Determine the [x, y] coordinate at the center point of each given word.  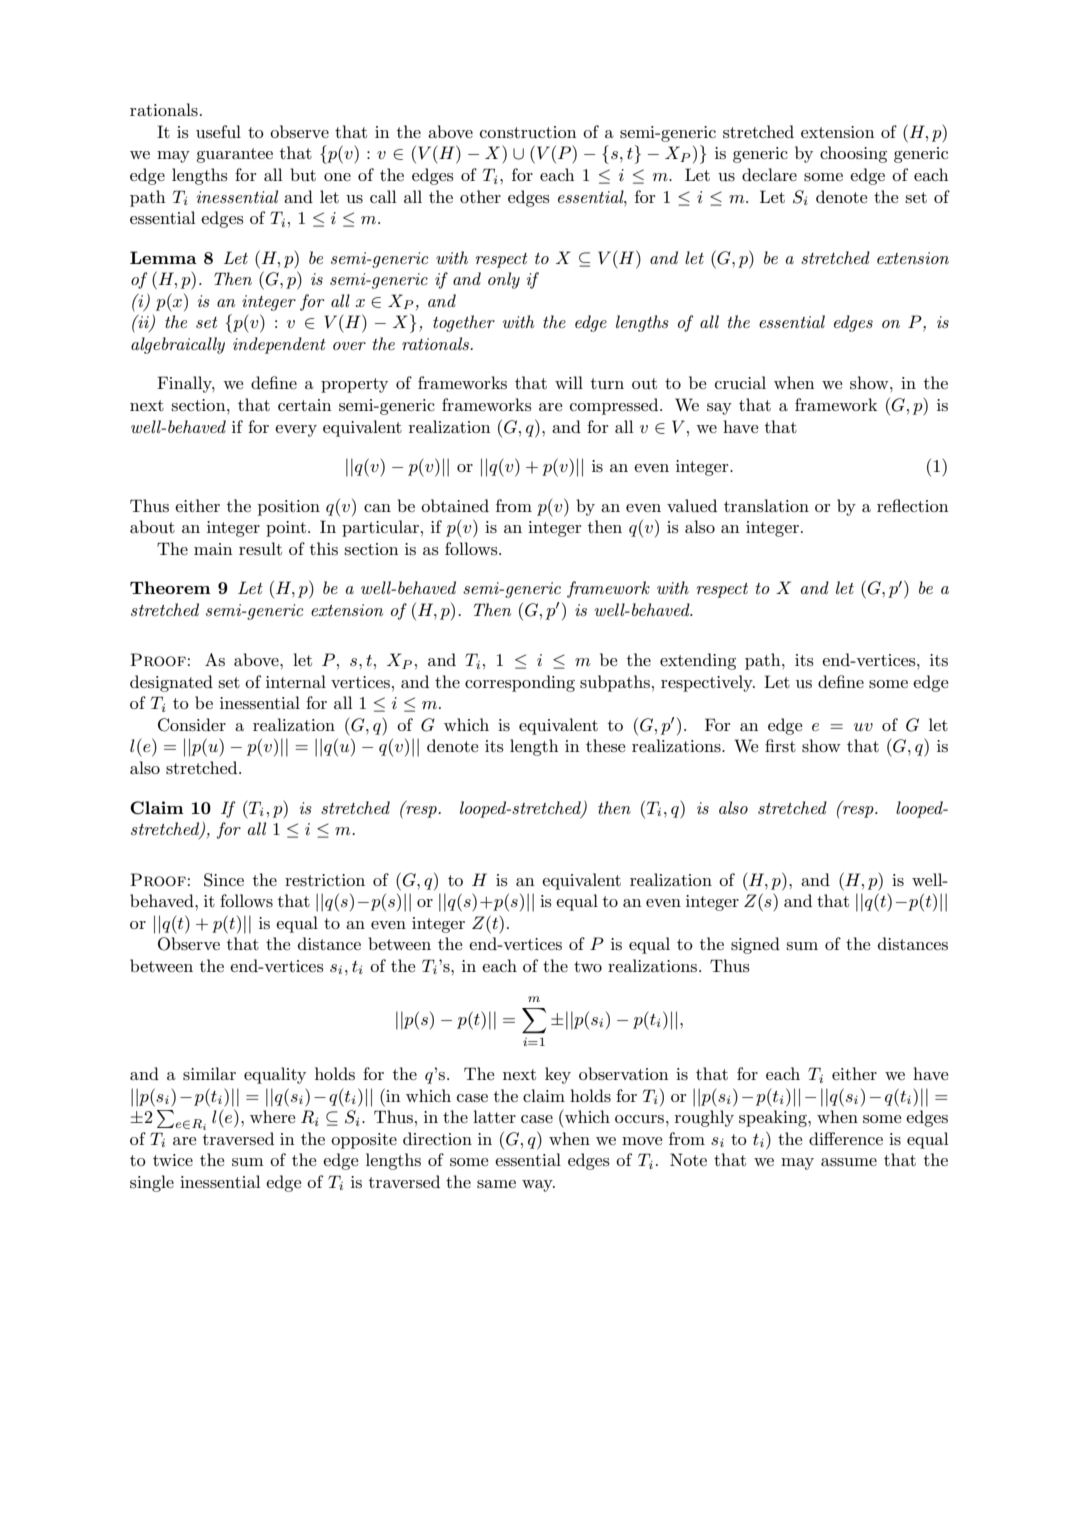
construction [528, 132]
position [289, 508]
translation [766, 506]
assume [849, 1162]
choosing [853, 154]
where [272, 1116]
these [605, 746]
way [538, 1186]
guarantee [234, 155]
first [780, 746]
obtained [455, 505]
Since [224, 880]
